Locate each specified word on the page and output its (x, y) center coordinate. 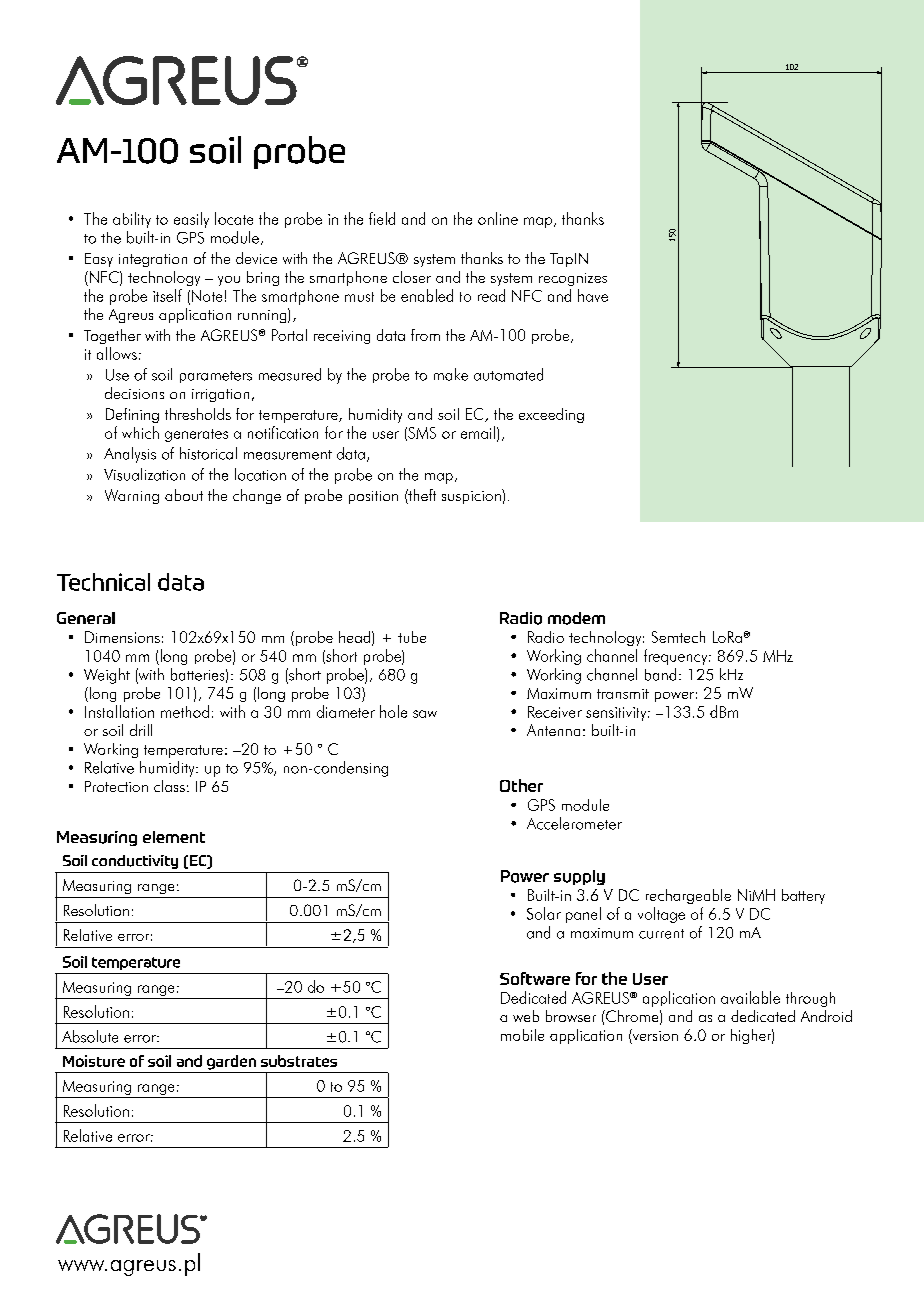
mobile (522, 1035)
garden (231, 1062)
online (498, 218)
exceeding (551, 415)
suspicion (472, 496)
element (174, 837)
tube (412, 637)
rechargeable (688, 896)
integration (153, 260)
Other (521, 785)
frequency (677, 657)
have (593, 295)
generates (196, 435)
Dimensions (122, 637)
